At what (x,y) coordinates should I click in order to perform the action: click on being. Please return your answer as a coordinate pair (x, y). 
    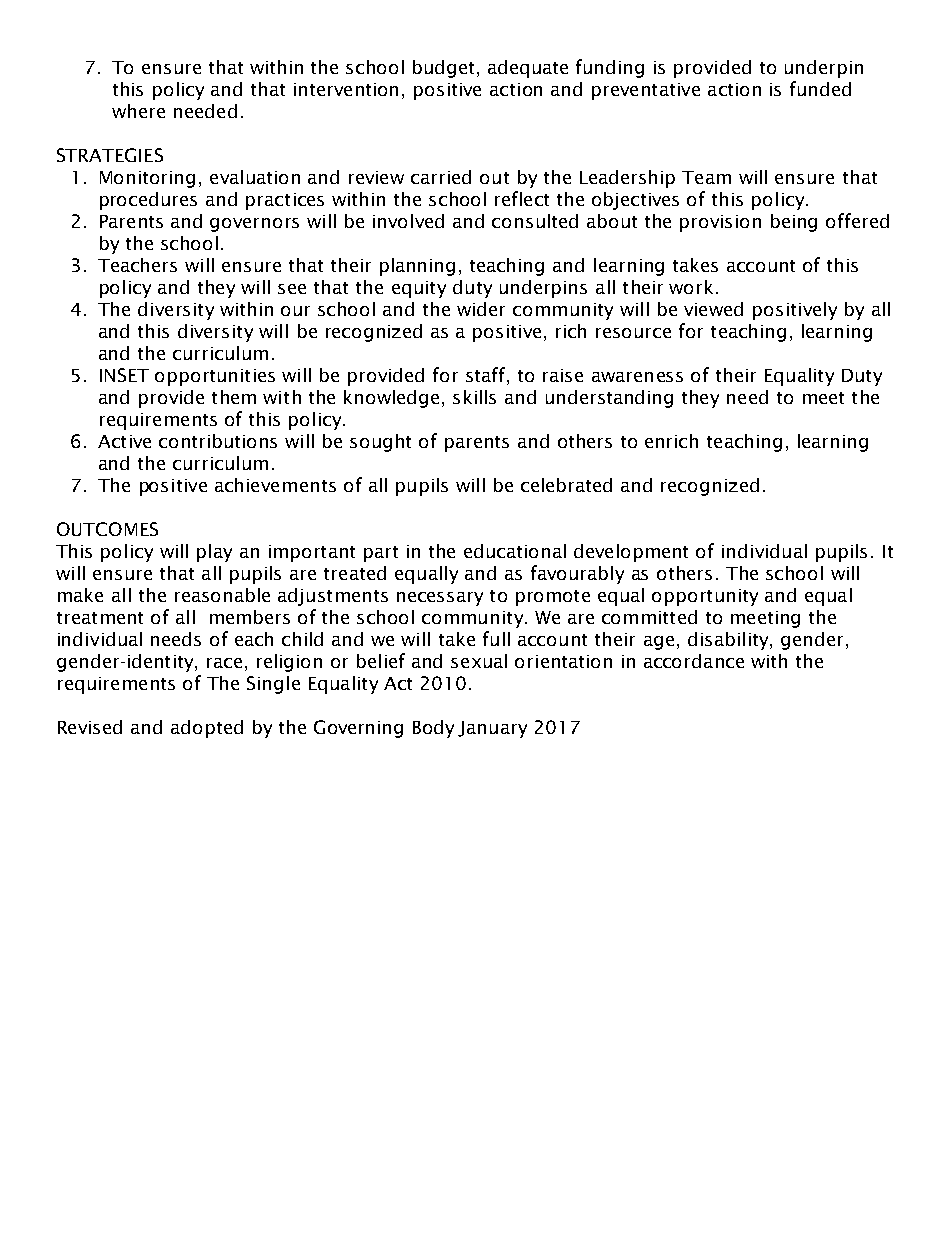
    Looking at the image, I should click on (794, 223).
